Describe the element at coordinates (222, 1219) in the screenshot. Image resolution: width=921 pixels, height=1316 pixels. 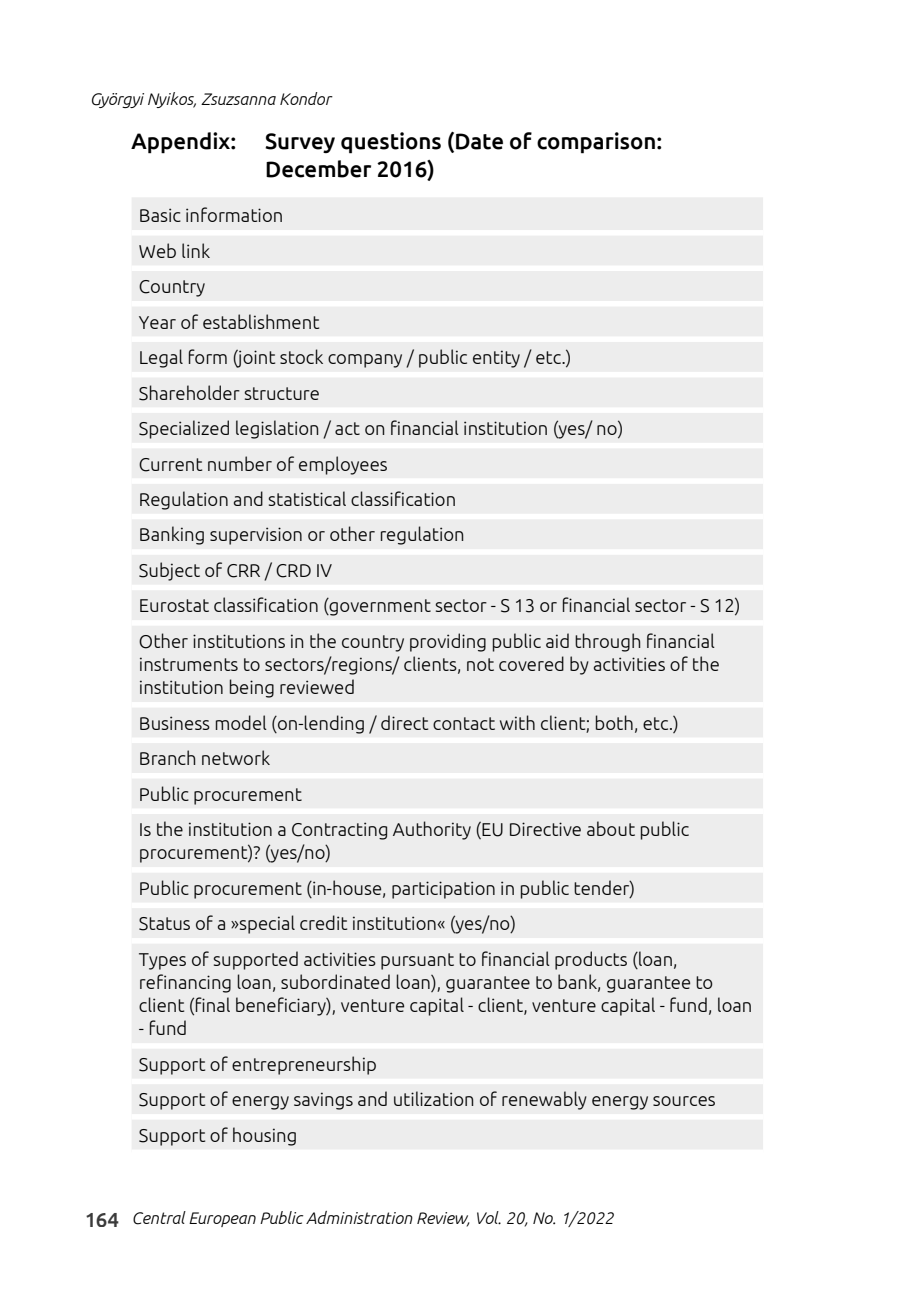
I see `European` at that location.
